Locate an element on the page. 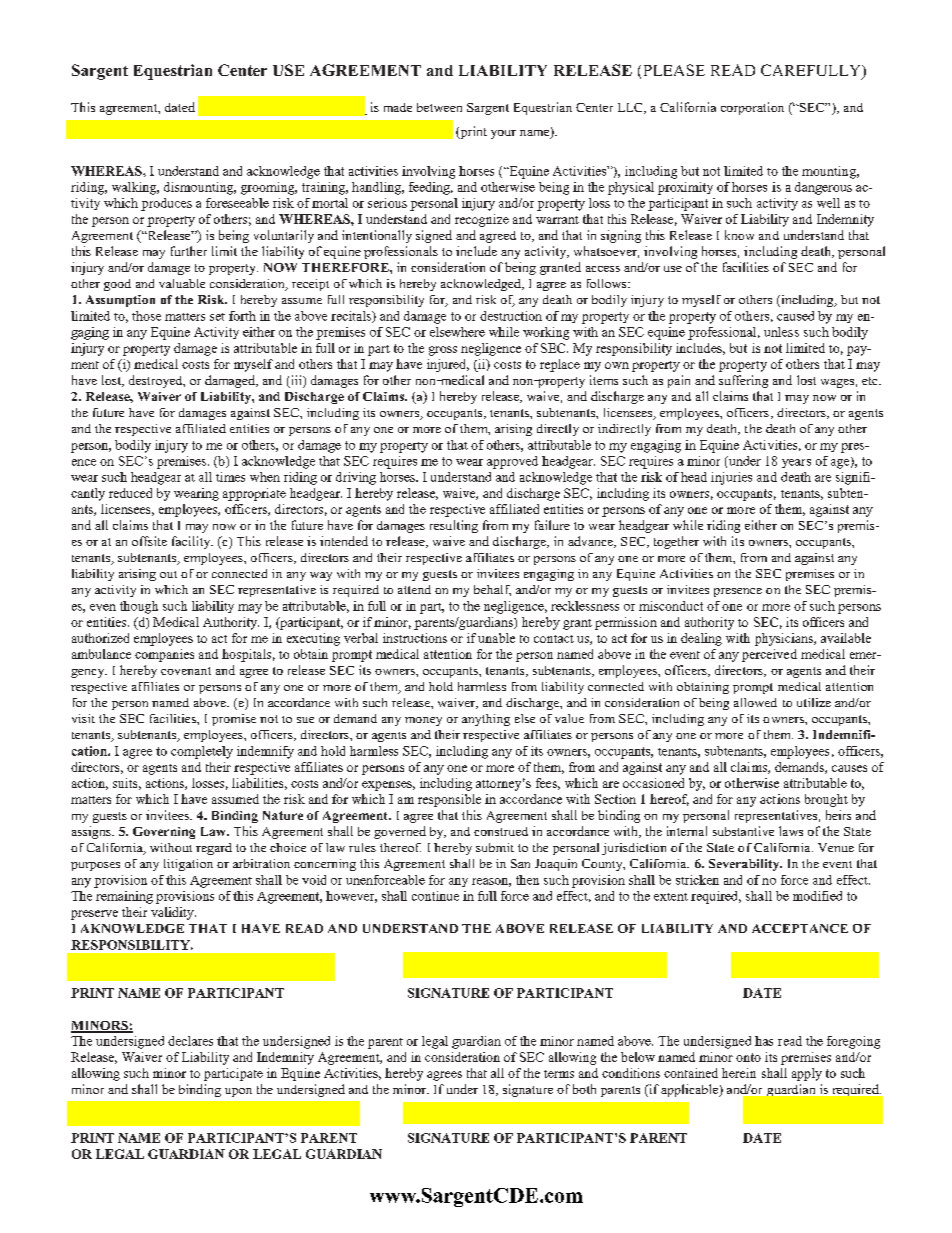 This document has height=1233, width=952. corporation is located at coordinates (752, 108).
